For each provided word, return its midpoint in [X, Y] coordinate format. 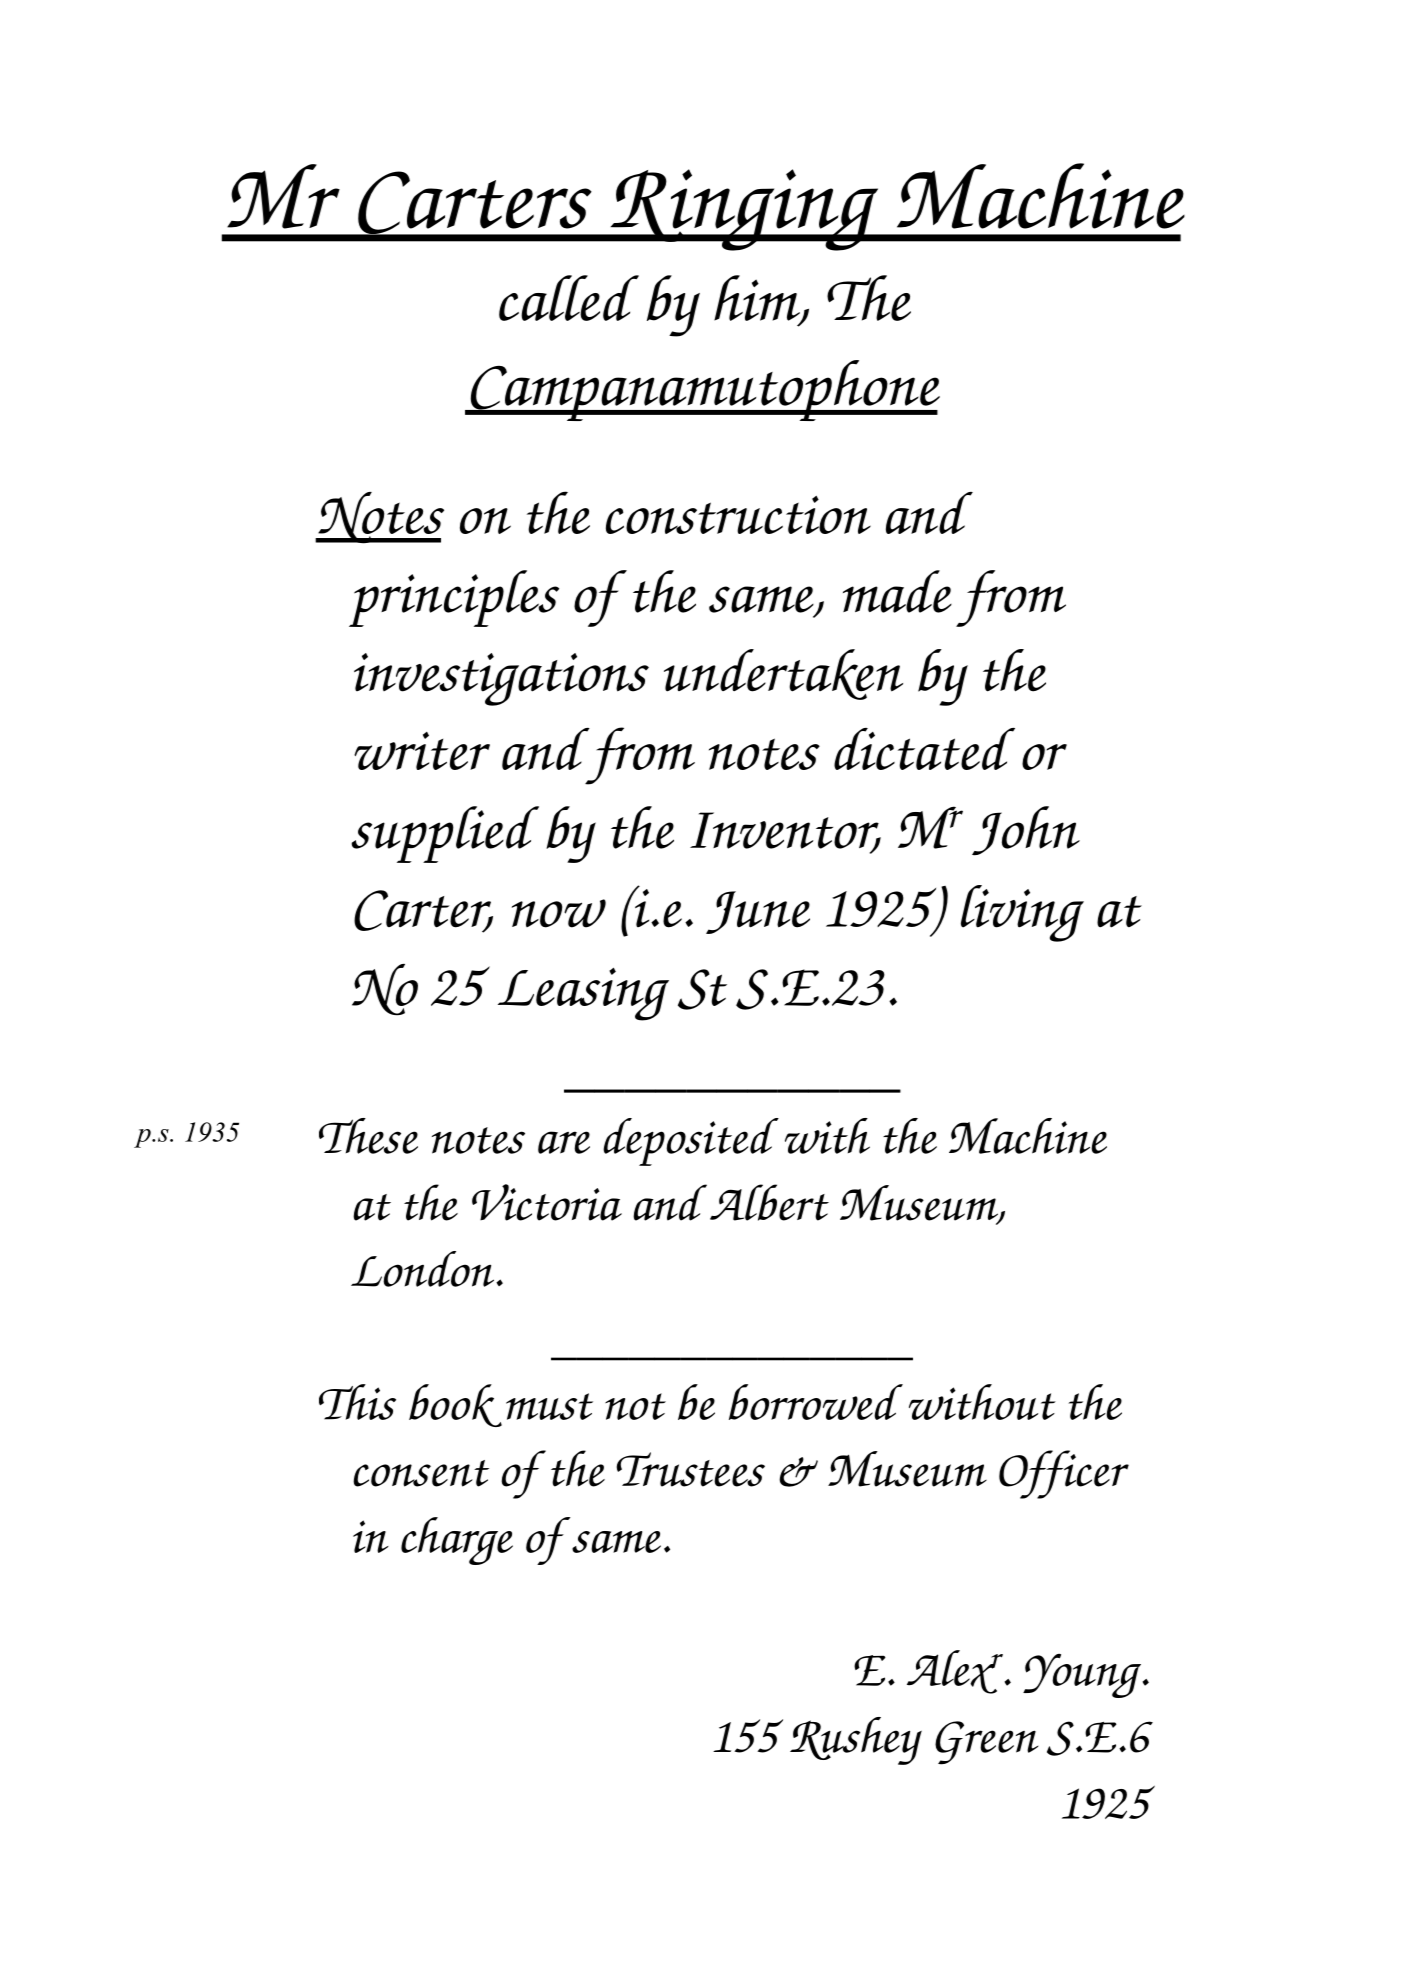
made [897, 591]
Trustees [690, 1469]
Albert [769, 1202]
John [1026, 831]
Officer [1064, 1474]
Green [986, 1743]
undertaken [783, 674]
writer [422, 751]
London [424, 1269]
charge [457, 1541]
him [758, 299]
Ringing [744, 210]
